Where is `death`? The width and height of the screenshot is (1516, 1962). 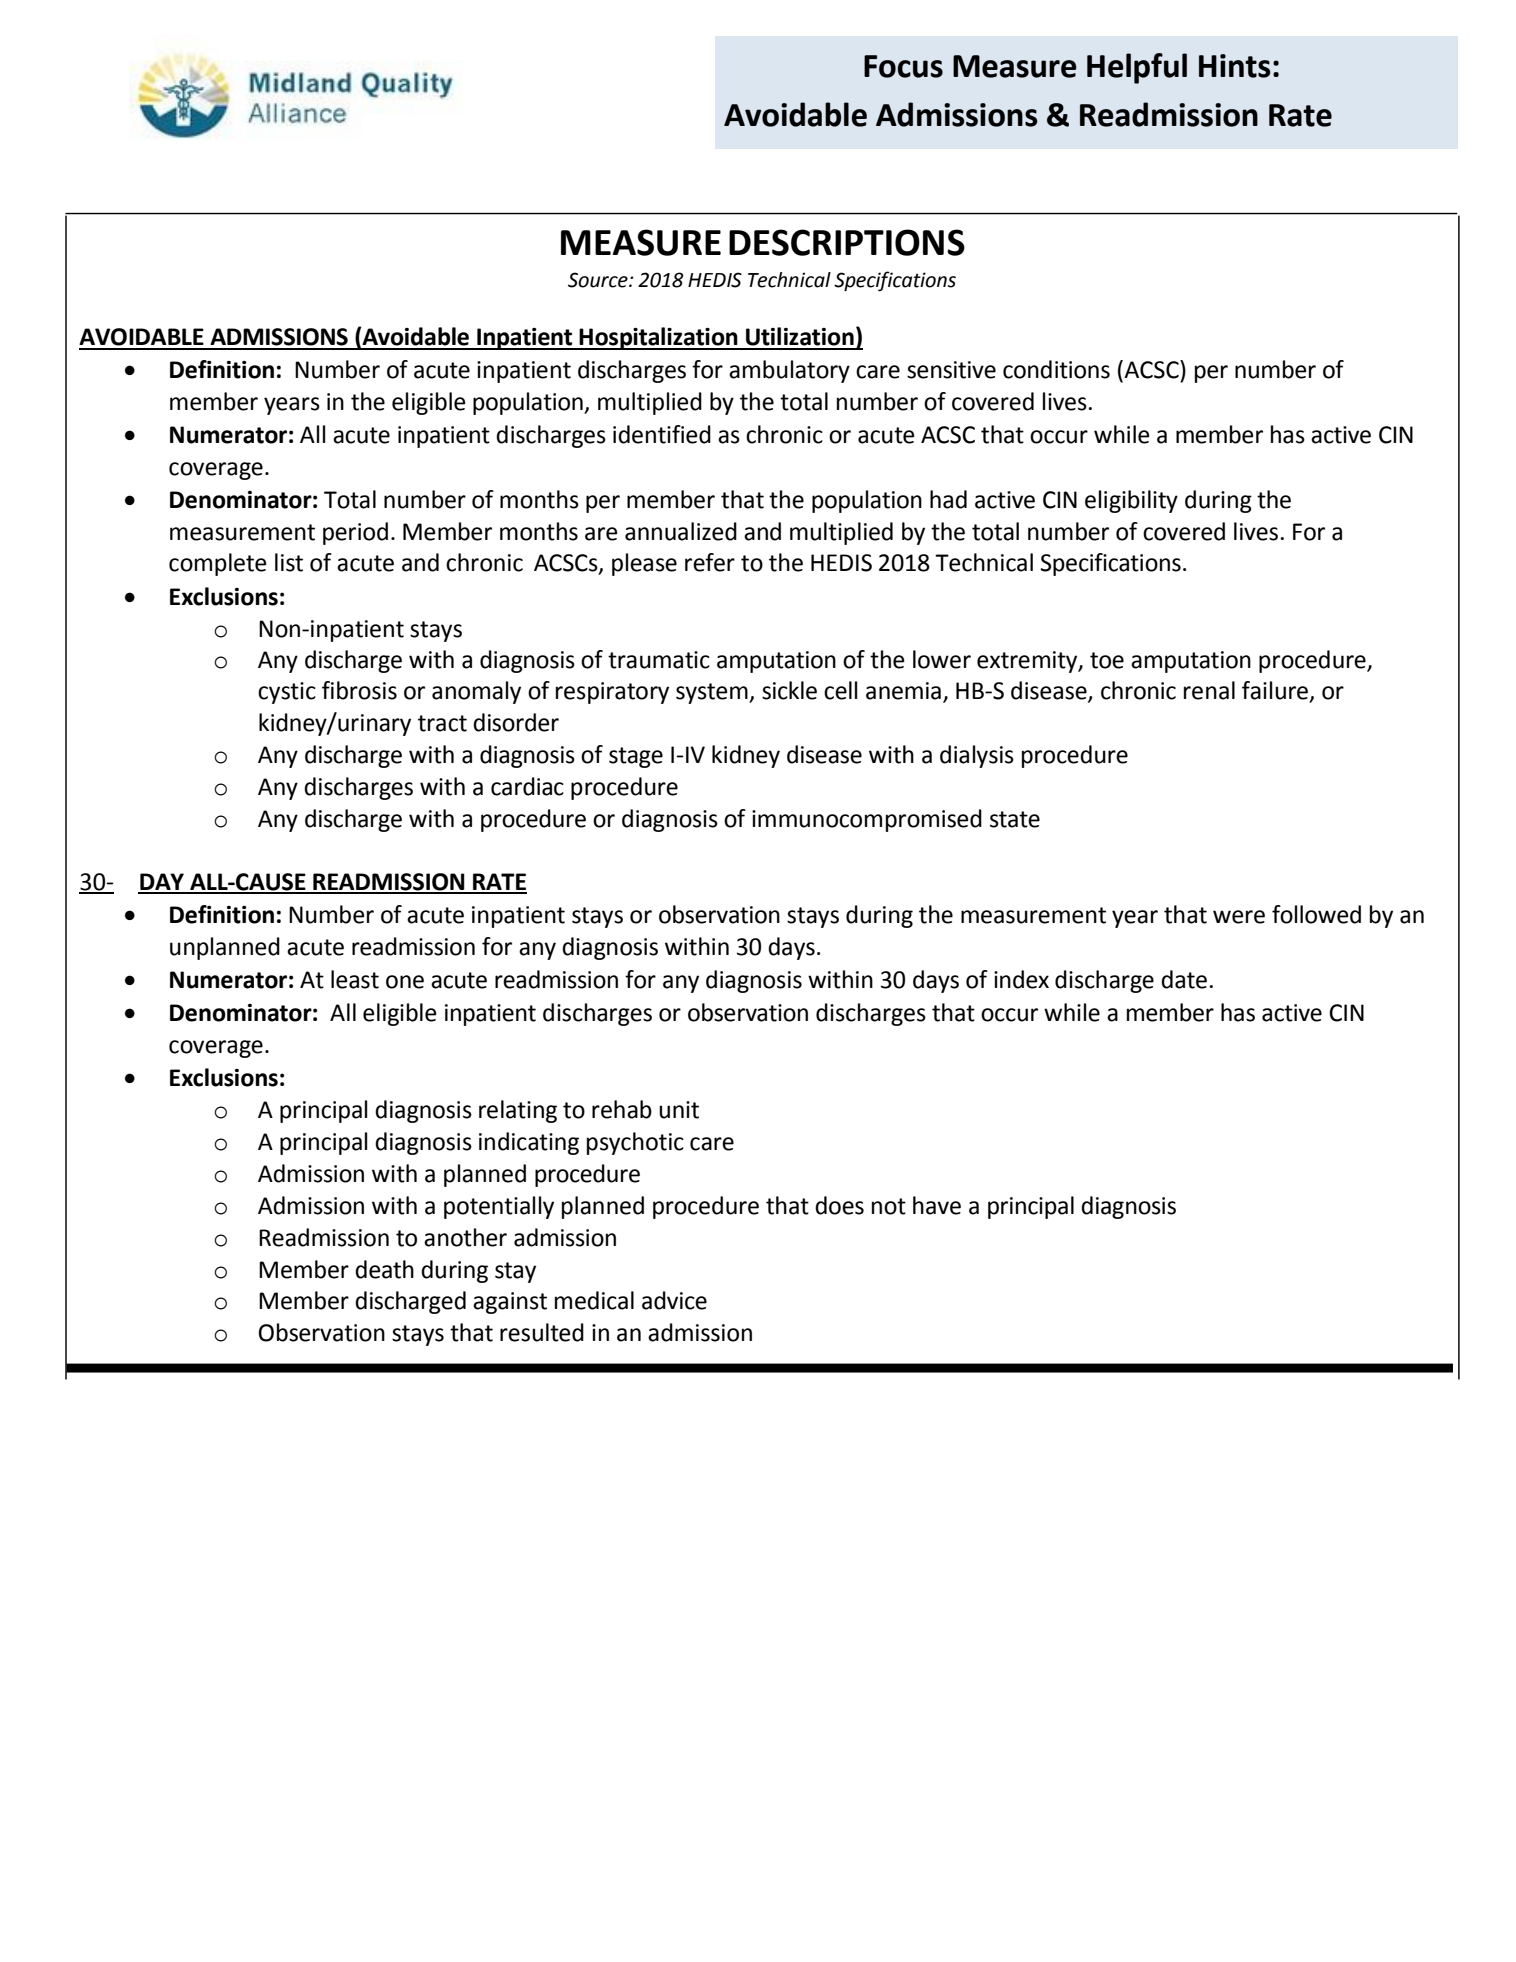 death is located at coordinates (384, 1269).
